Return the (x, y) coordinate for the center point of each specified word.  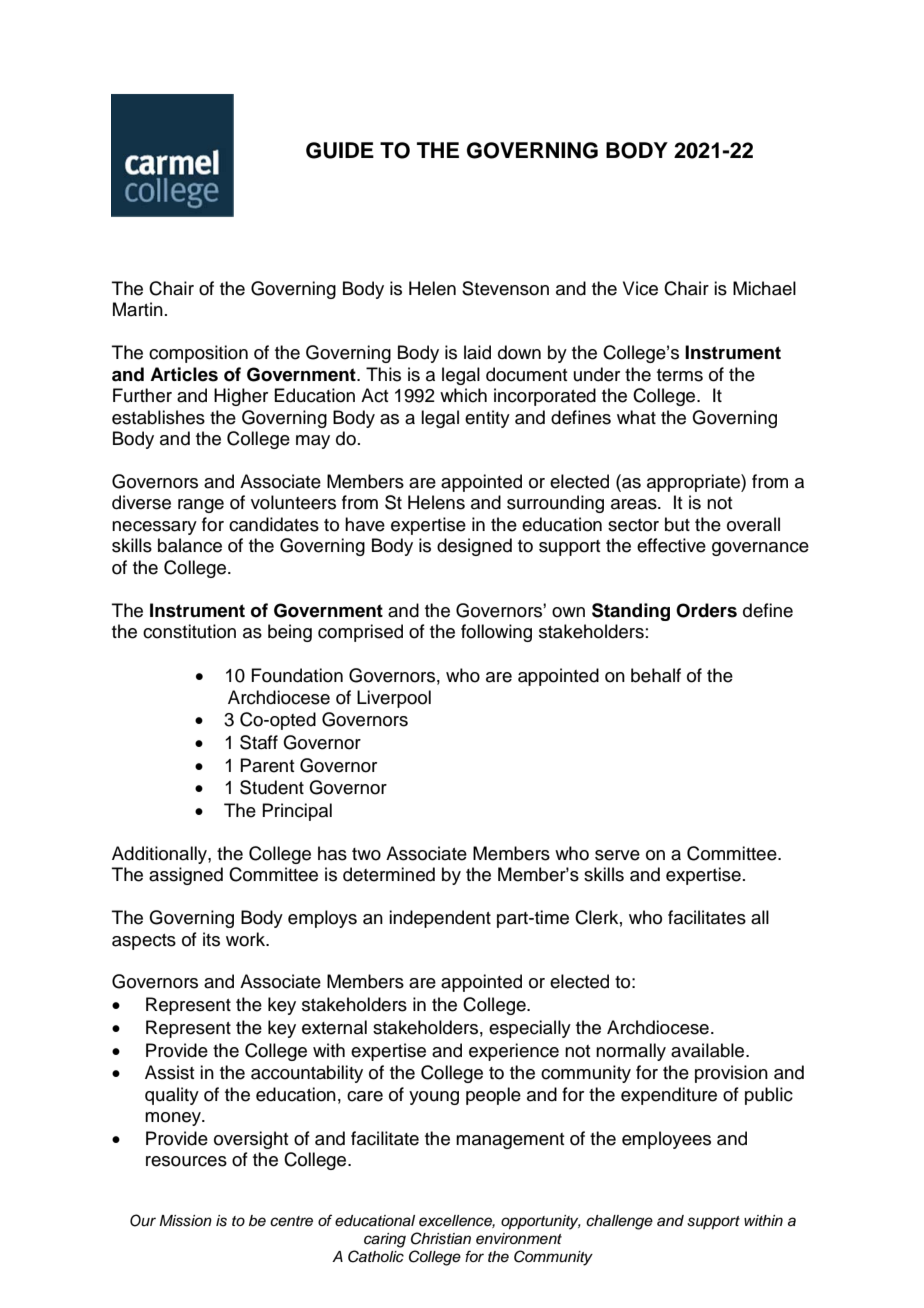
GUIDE (340, 150)
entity (487, 419)
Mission (185, 1221)
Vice (640, 288)
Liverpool (394, 699)
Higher (241, 397)
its (211, 939)
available (709, 1050)
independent (440, 919)
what (636, 417)
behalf (656, 675)
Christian (441, 1238)
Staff (259, 742)
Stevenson (505, 288)
